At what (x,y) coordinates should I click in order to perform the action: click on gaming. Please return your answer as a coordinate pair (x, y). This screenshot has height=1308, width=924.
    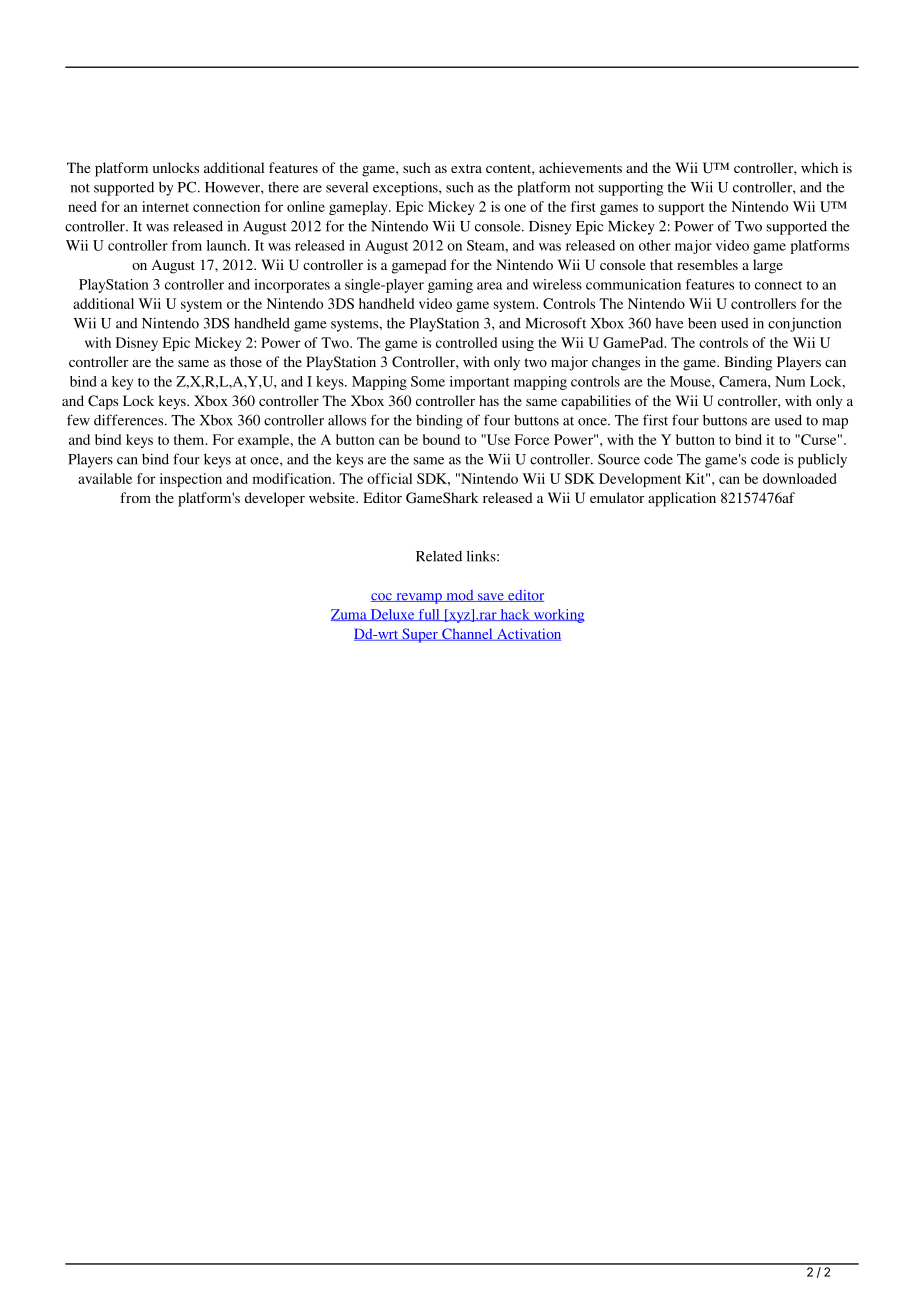
    Looking at the image, I should click on (450, 286).
